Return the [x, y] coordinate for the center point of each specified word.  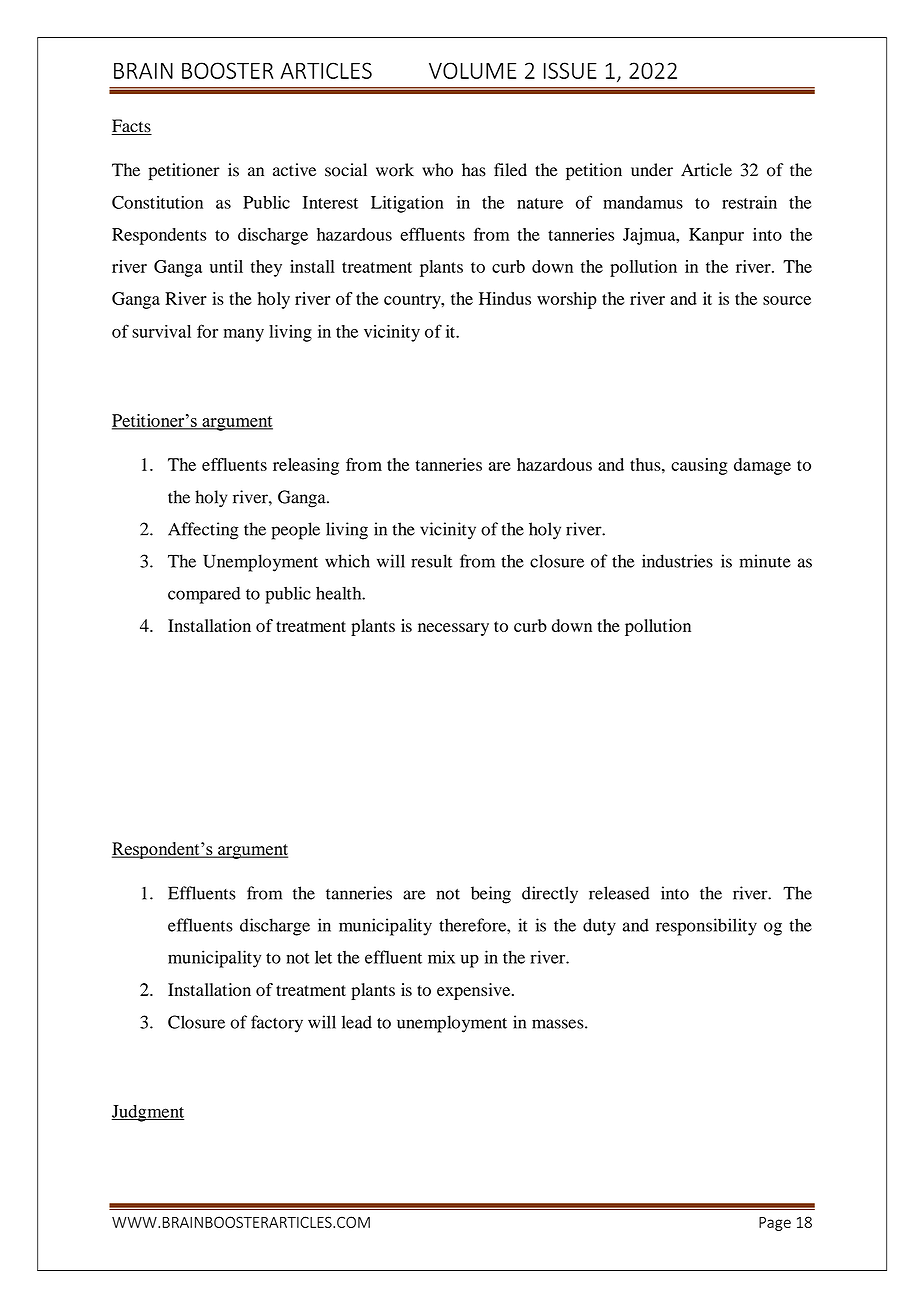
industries [677, 561]
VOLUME [472, 70]
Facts [132, 127]
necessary [453, 629]
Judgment [148, 1113]
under [652, 170]
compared [204, 595]
